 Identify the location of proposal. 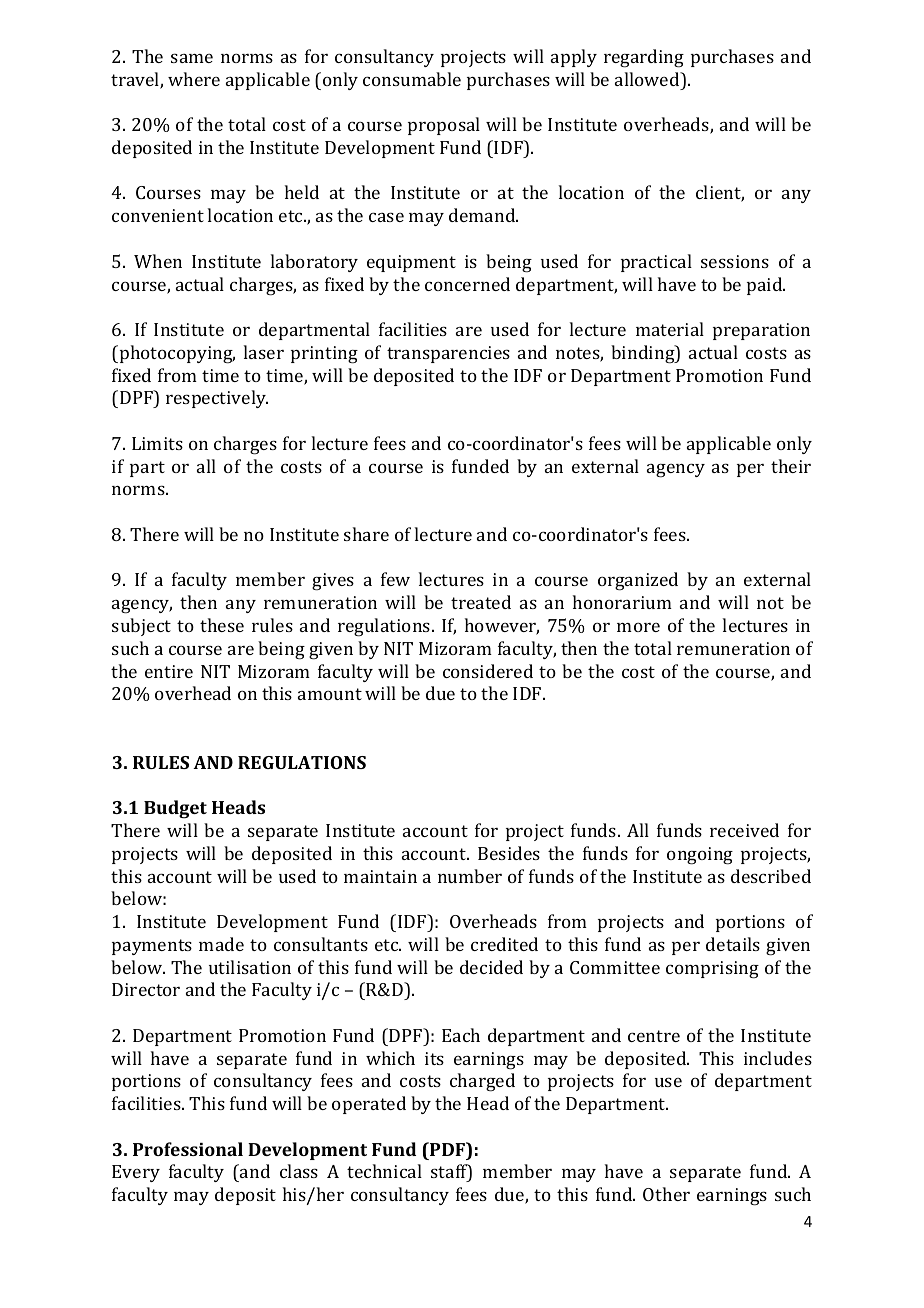
(444, 126).
